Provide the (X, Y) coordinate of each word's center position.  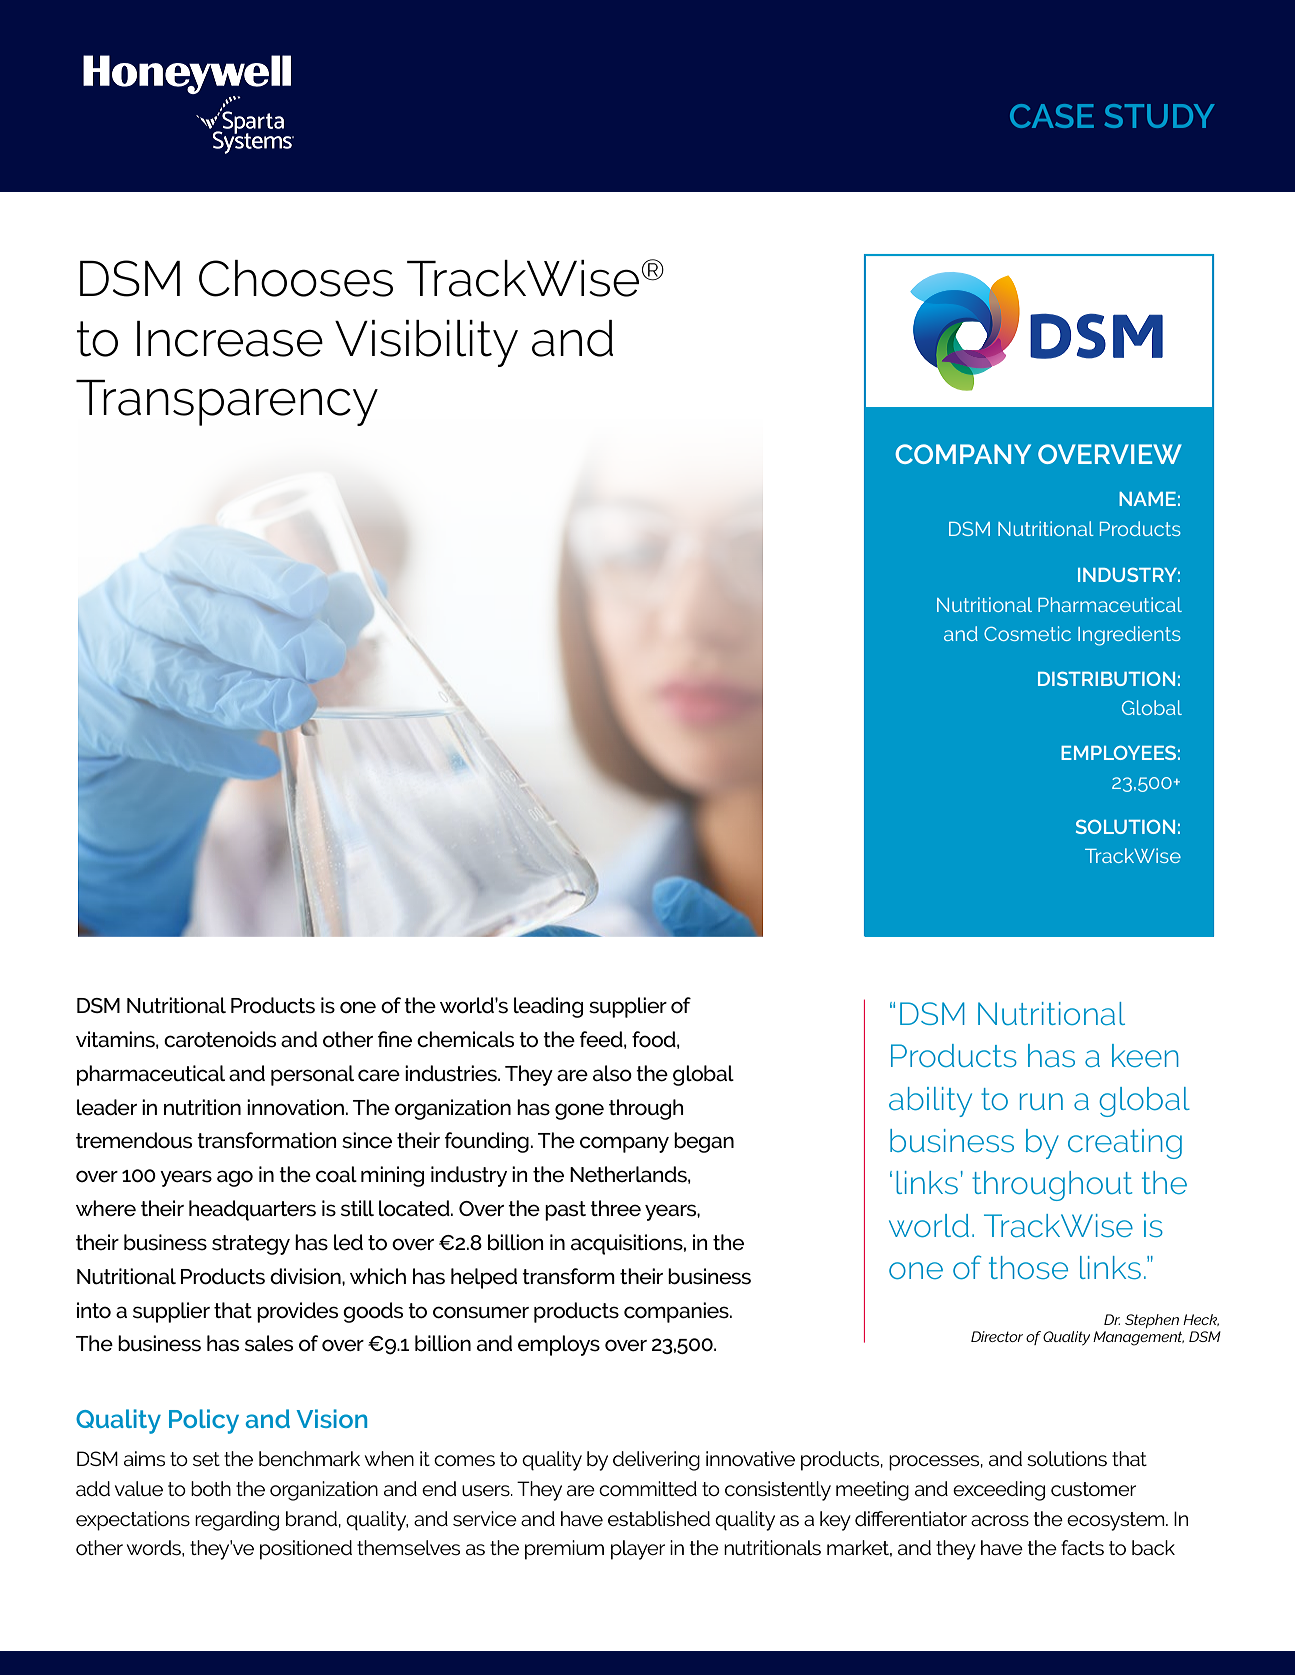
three (615, 1208)
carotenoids (220, 1039)
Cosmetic (1027, 633)
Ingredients (1129, 636)
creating (1125, 1144)
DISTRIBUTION (1106, 678)
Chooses (296, 278)
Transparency (227, 403)
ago (235, 1178)
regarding (237, 1521)
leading (548, 1007)
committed (648, 1489)
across (1000, 1521)
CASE (1052, 116)
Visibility (426, 343)
